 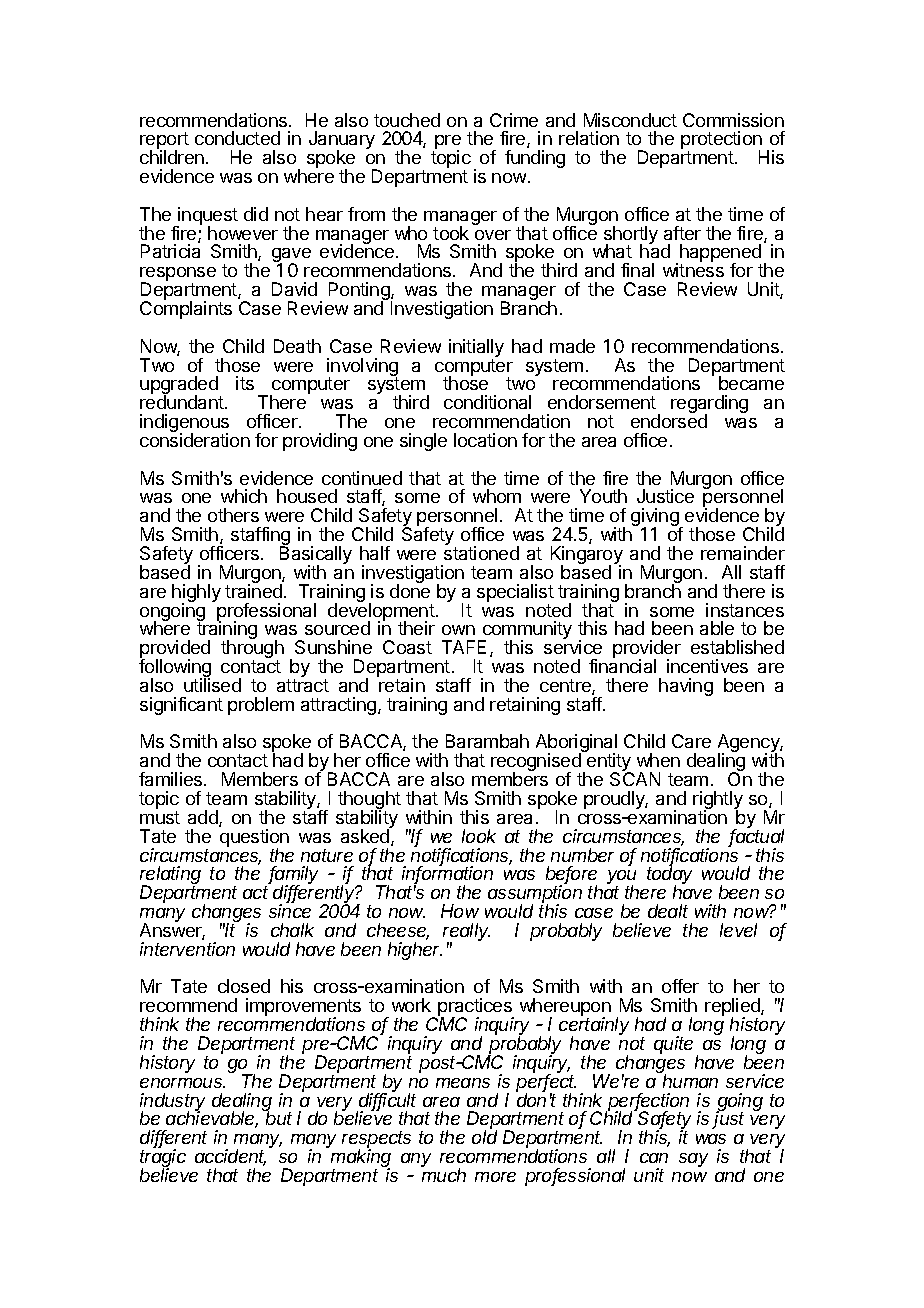 What do you see at coordinates (497, 496) in the image?
I see `whom` at bounding box center [497, 496].
